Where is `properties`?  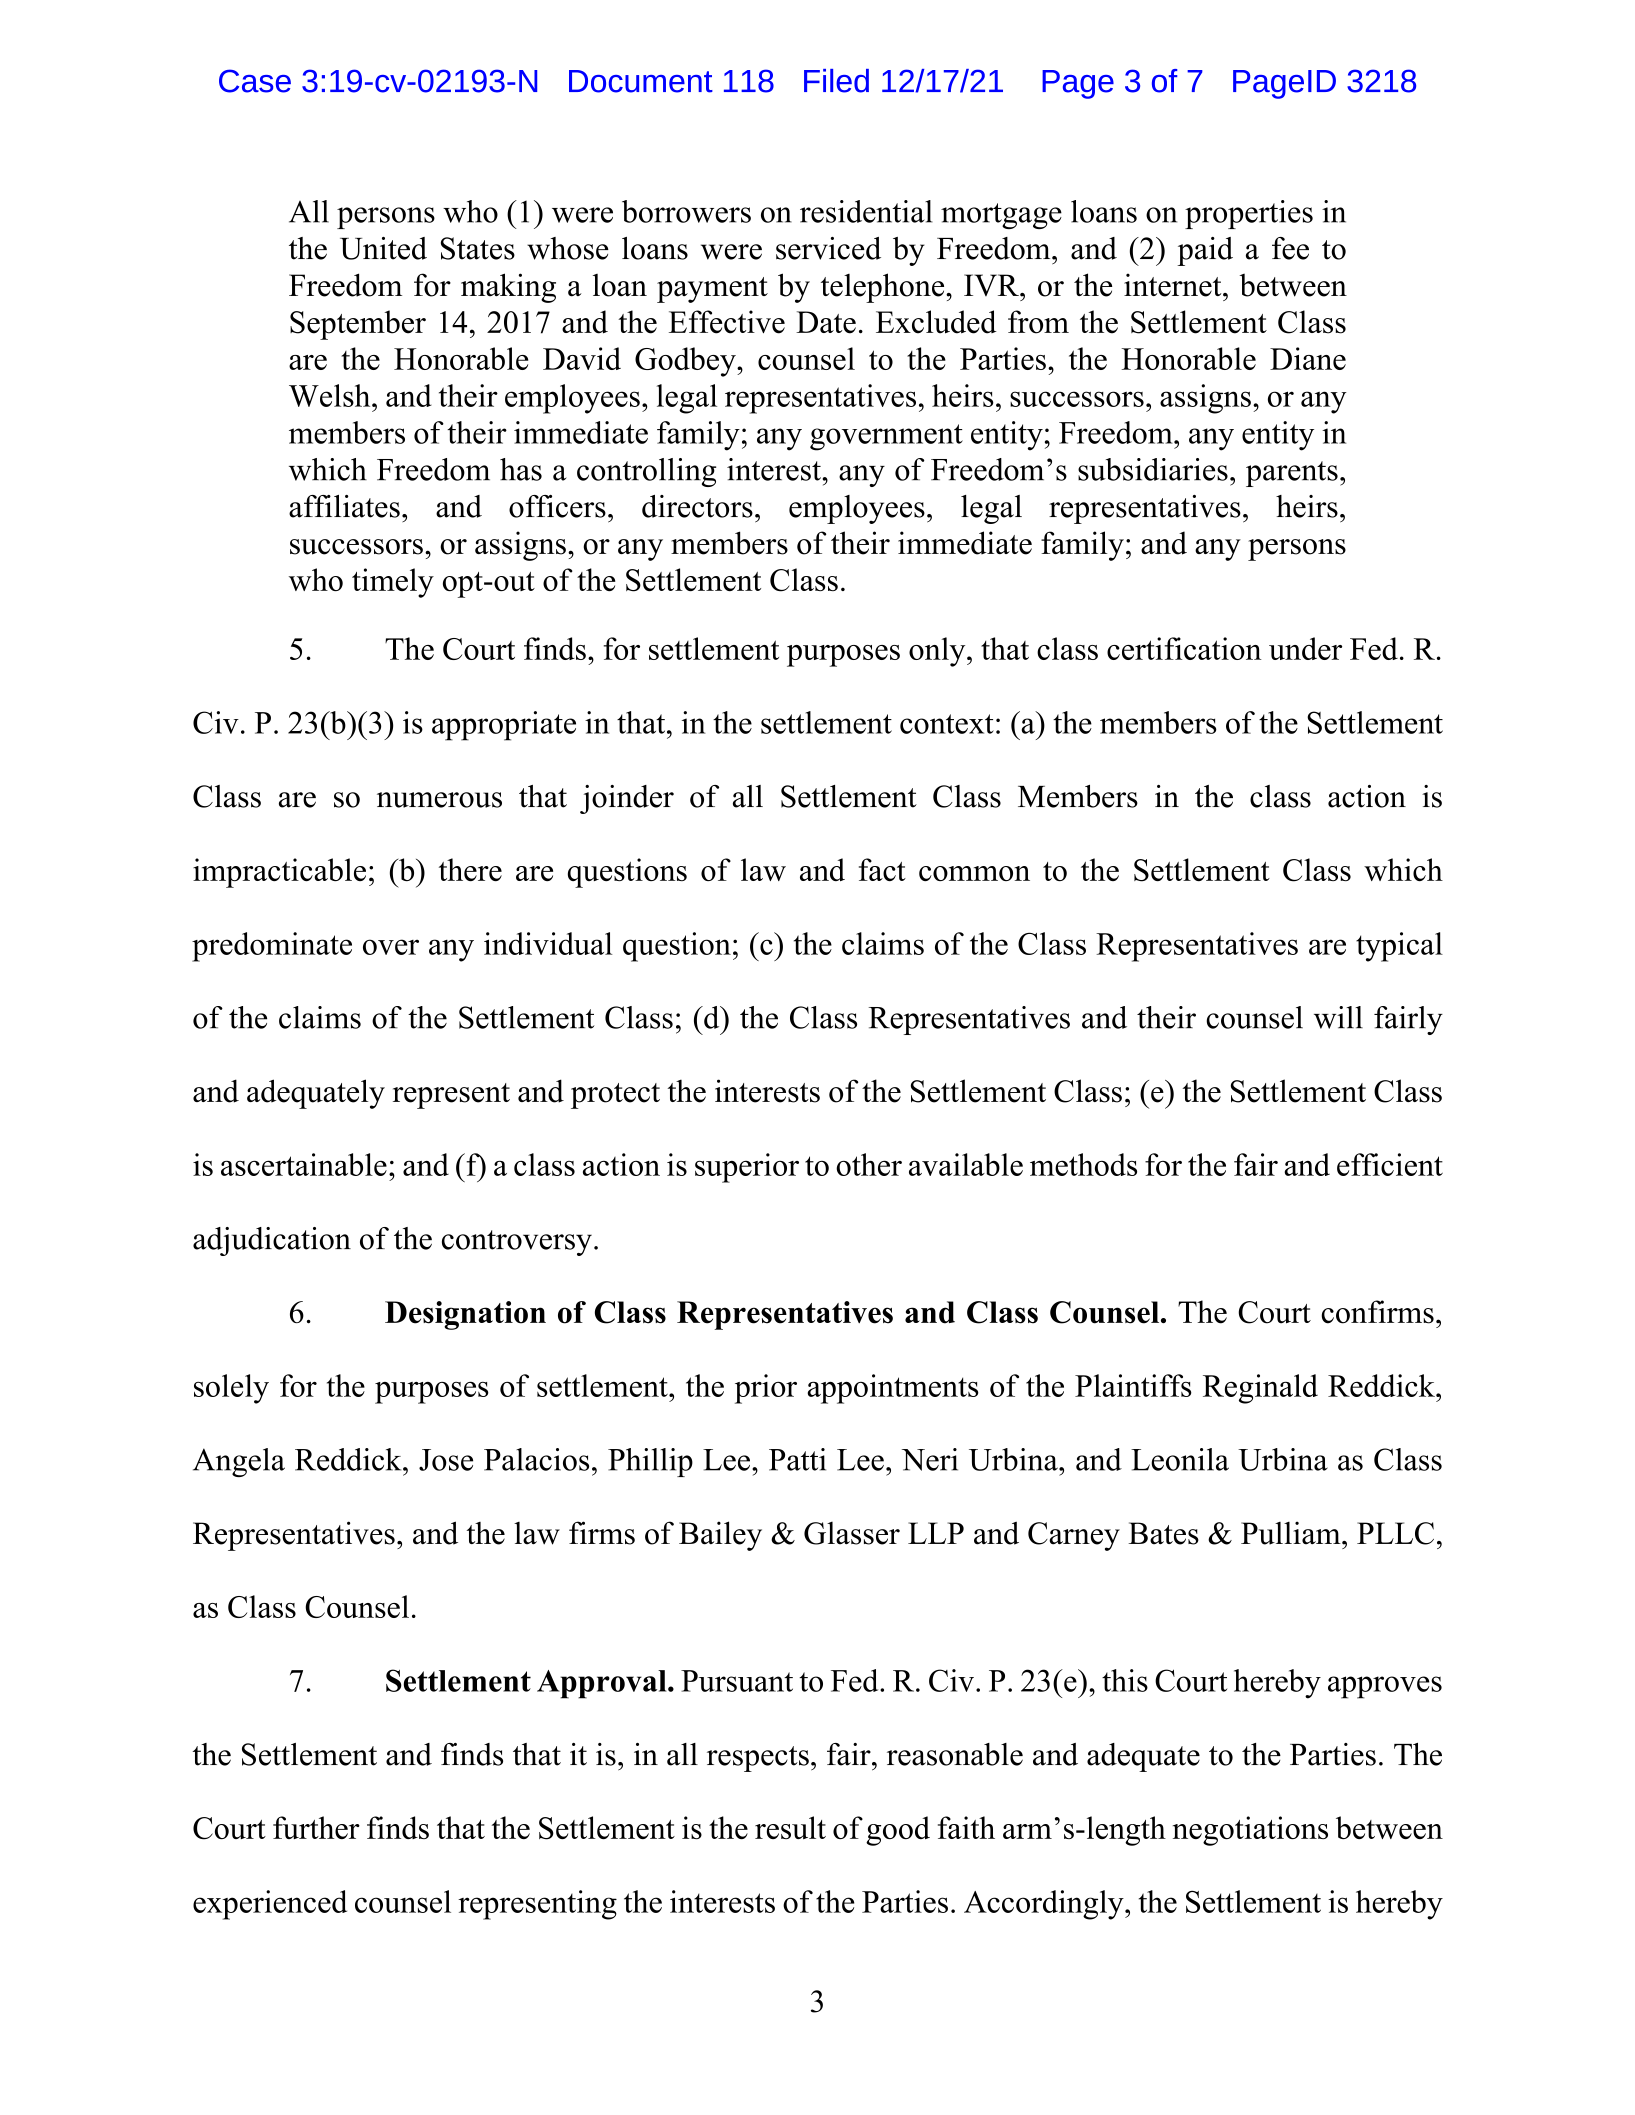 properties is located at coordinates (1249, 214).
